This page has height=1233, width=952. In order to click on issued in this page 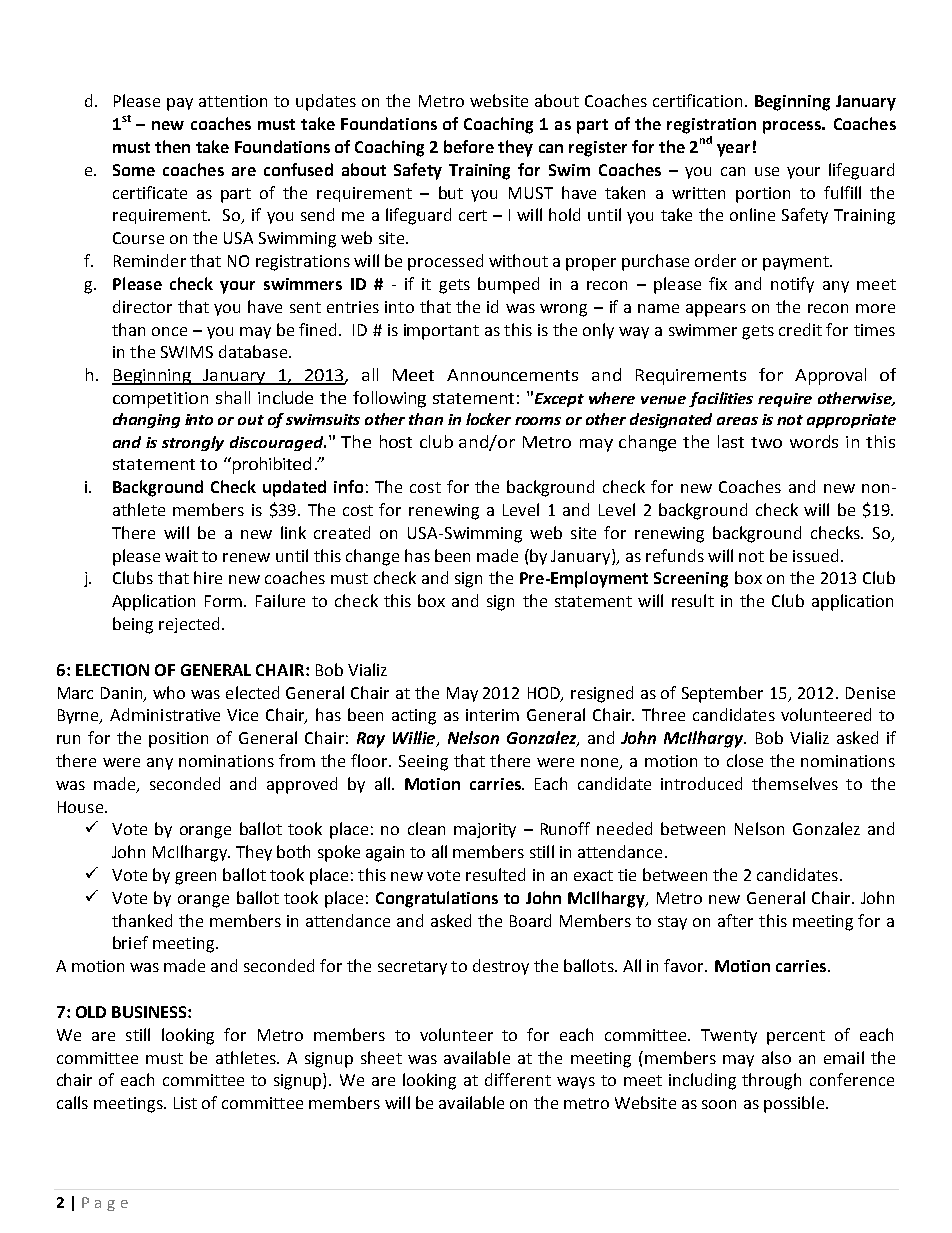, I will do `click(815, 555)`.
